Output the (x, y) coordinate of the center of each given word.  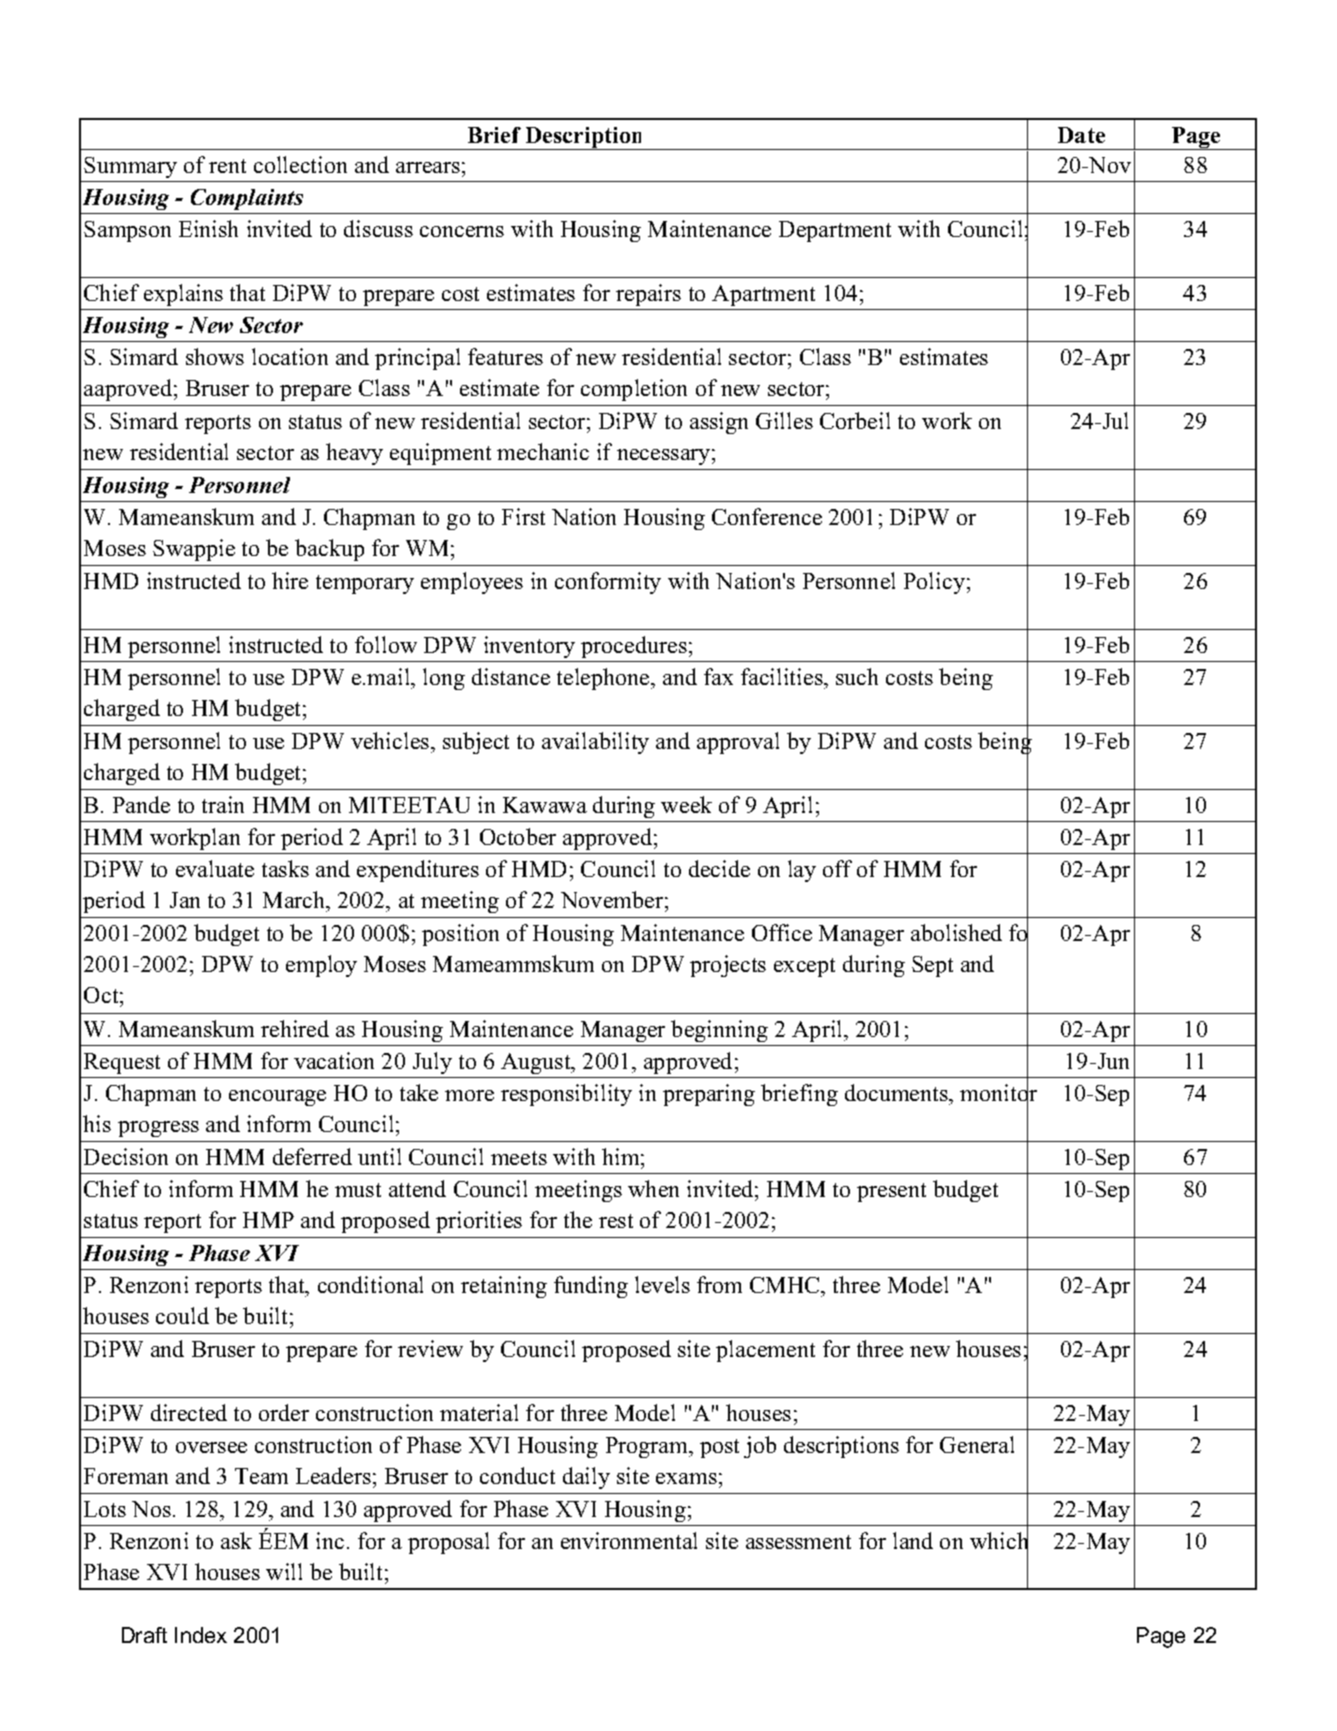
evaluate (215, 868)
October (518, 836)
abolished (956, 932)
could (182, 1315)
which (999, 1541)
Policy (934, 583)
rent (227, 166)
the (578, 1219)
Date (1081, 135)
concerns (462, 231)
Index (201, 1635)
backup (329, 550)
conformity (608, 583)
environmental (629, 1540)
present (891, 1192)
